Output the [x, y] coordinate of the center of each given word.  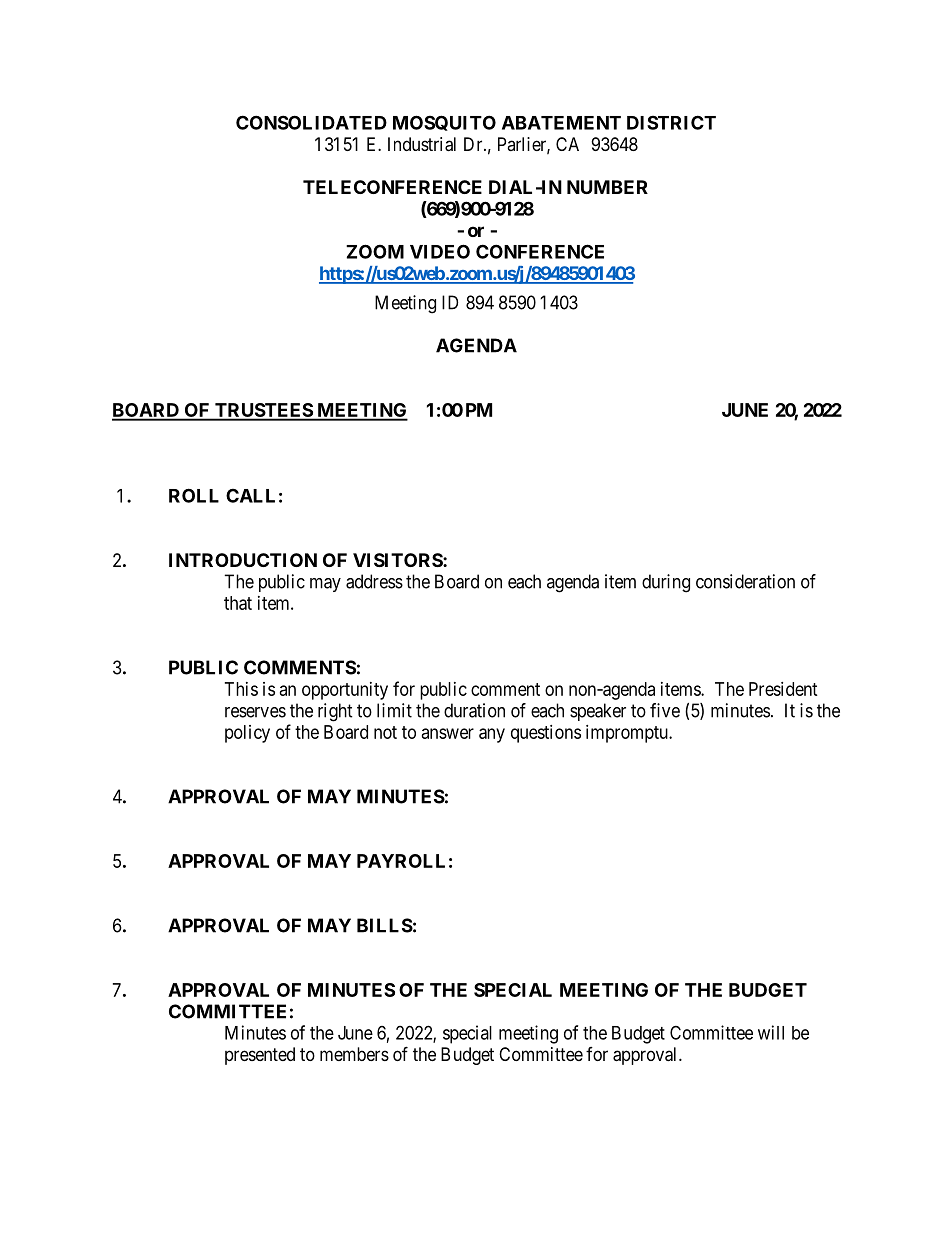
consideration [745, 581]
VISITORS [398, 560]
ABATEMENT [561, 123]
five [665, 710]
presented [260, 1056]
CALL [250, 495]
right [335, 712]
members [354, 1054]
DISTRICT [671, 122]
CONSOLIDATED [311, 122]
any [492, 735]
